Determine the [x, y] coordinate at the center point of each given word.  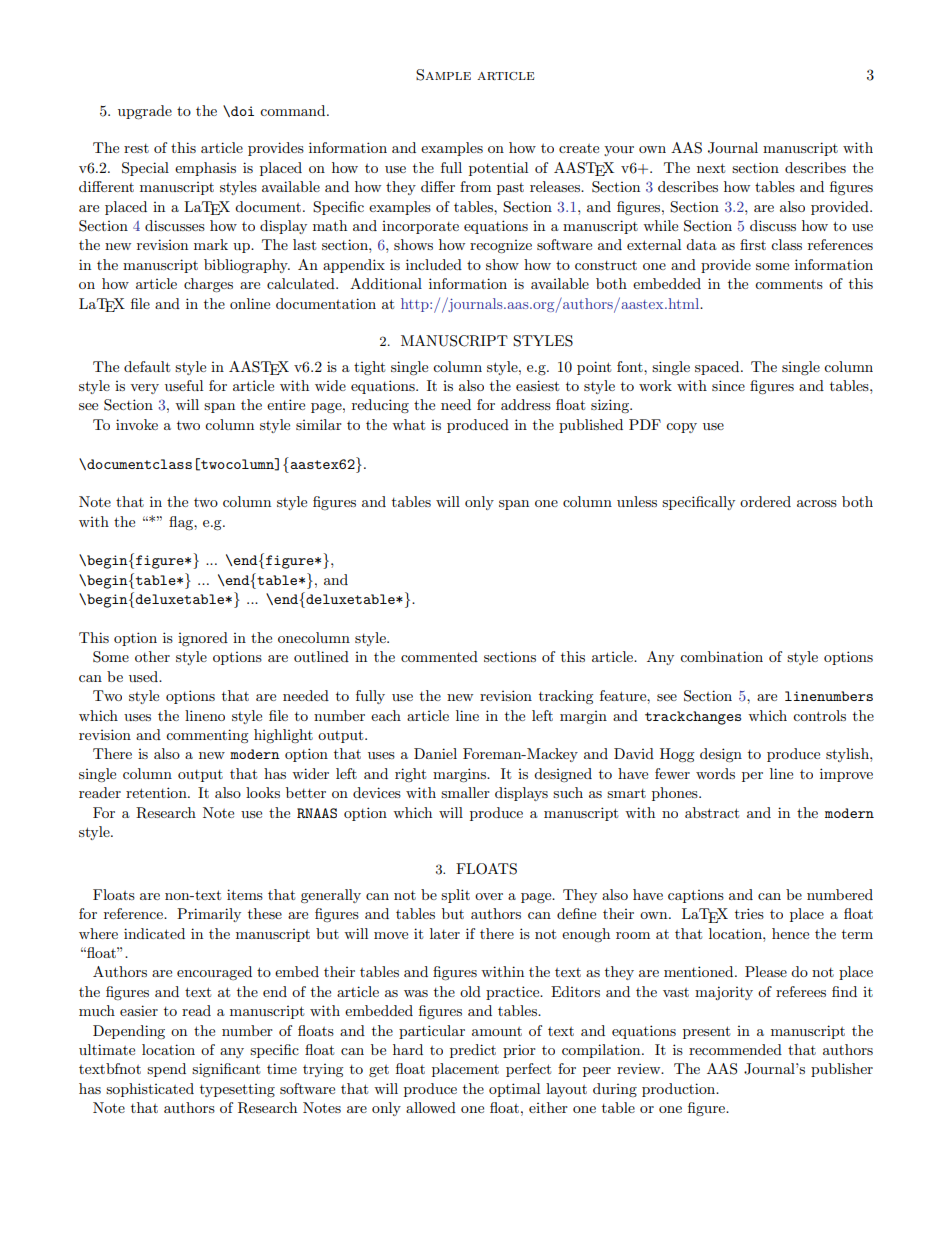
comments [789, 284]
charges [208, 285]
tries [749, 913]
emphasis [205, 169]
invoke [137, 424]
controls [819, 715]
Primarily [209, 915]
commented [439, 656]
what [408, 424]
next [711, 168]
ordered [765, 501]
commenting [207, 736]
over [489, 896]
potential [498, 169]
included [434, 264]
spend [166, 1070]
